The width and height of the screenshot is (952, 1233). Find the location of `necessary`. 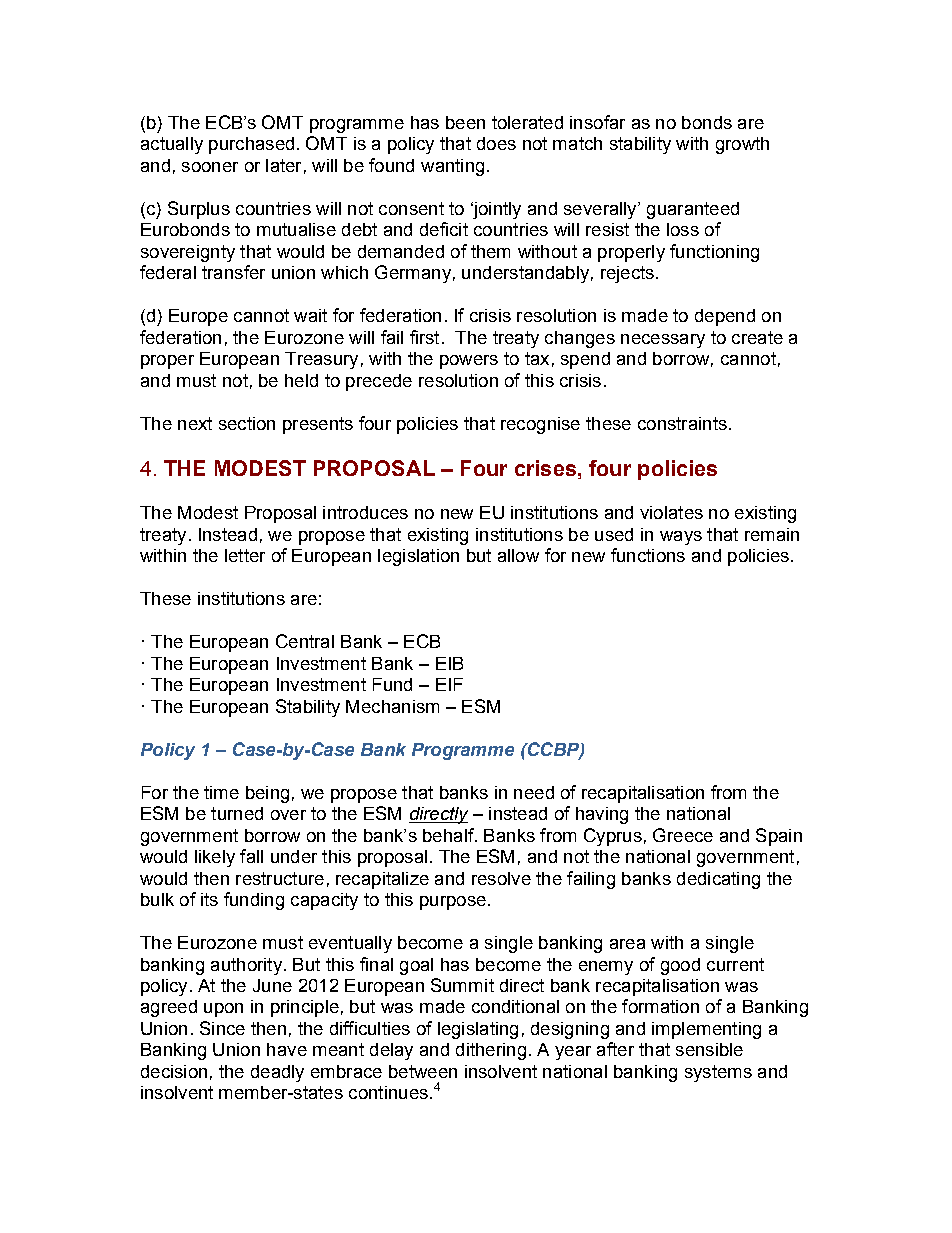

necessary is located at coordinates (663, 341).
